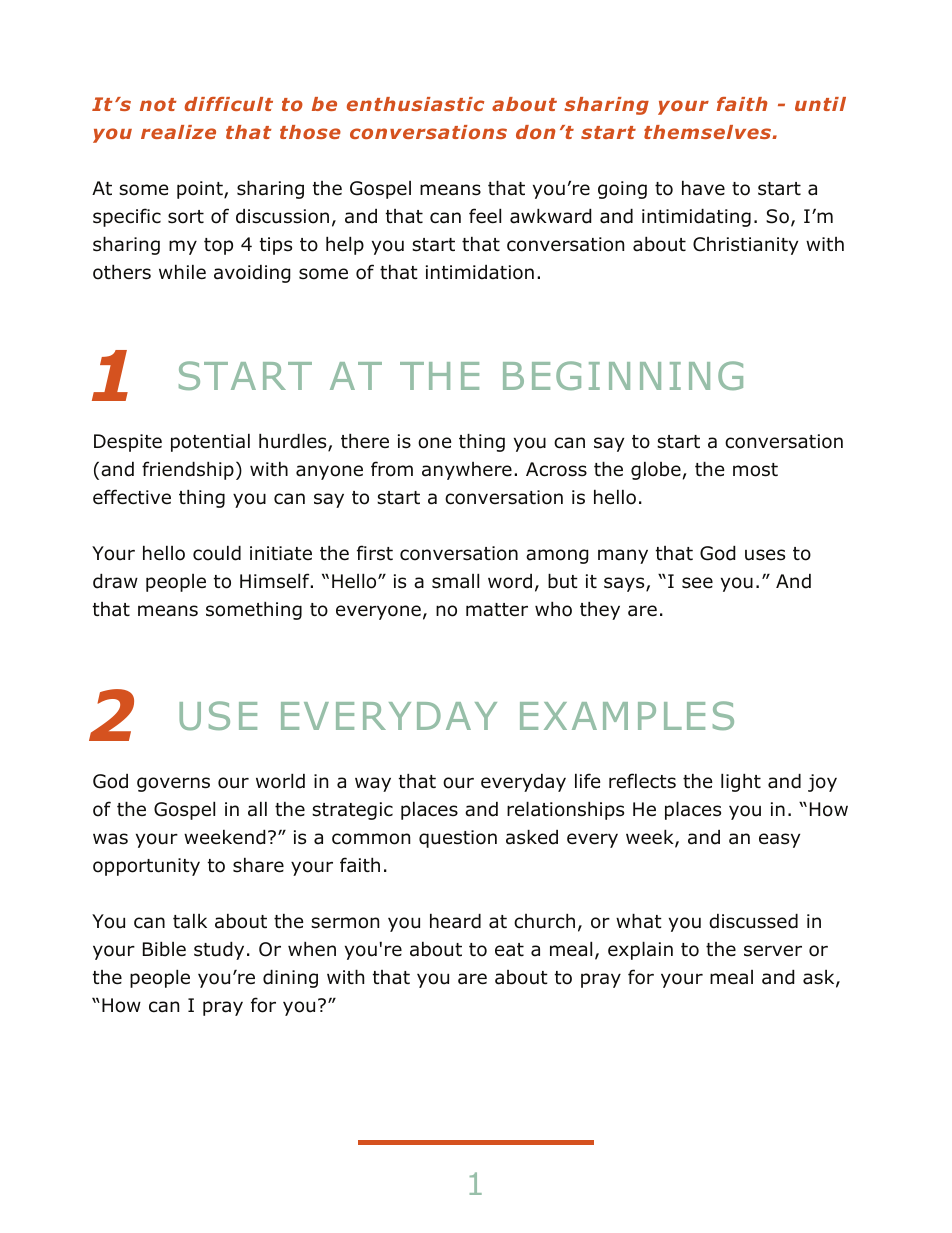 The width and height of the screenshot is (952, 1233). I want to click on way, so click(373, 784).
